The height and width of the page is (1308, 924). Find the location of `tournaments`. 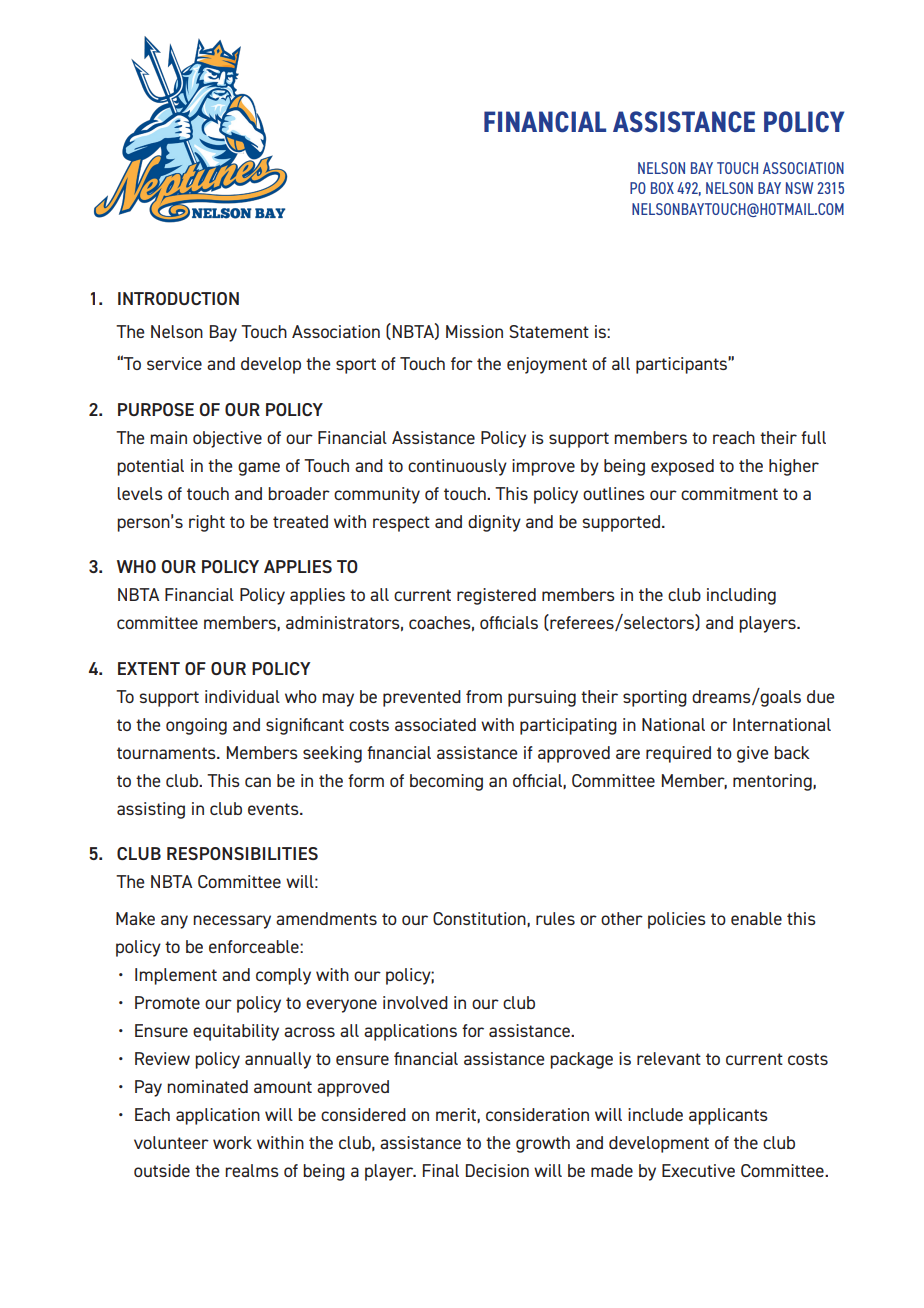

tournaments is located at coordinates (167, 753).
